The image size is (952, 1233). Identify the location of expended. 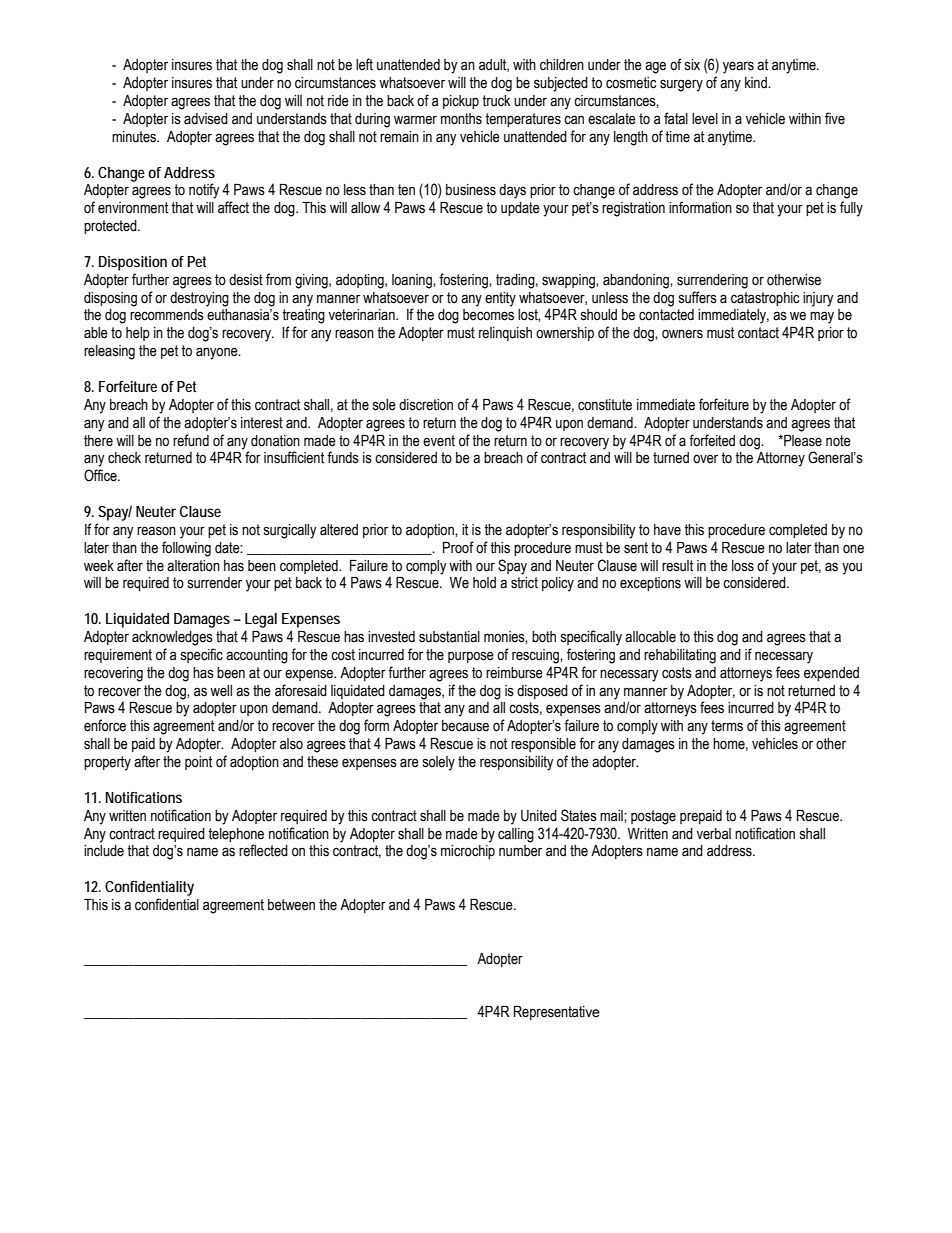
(831, 674).
